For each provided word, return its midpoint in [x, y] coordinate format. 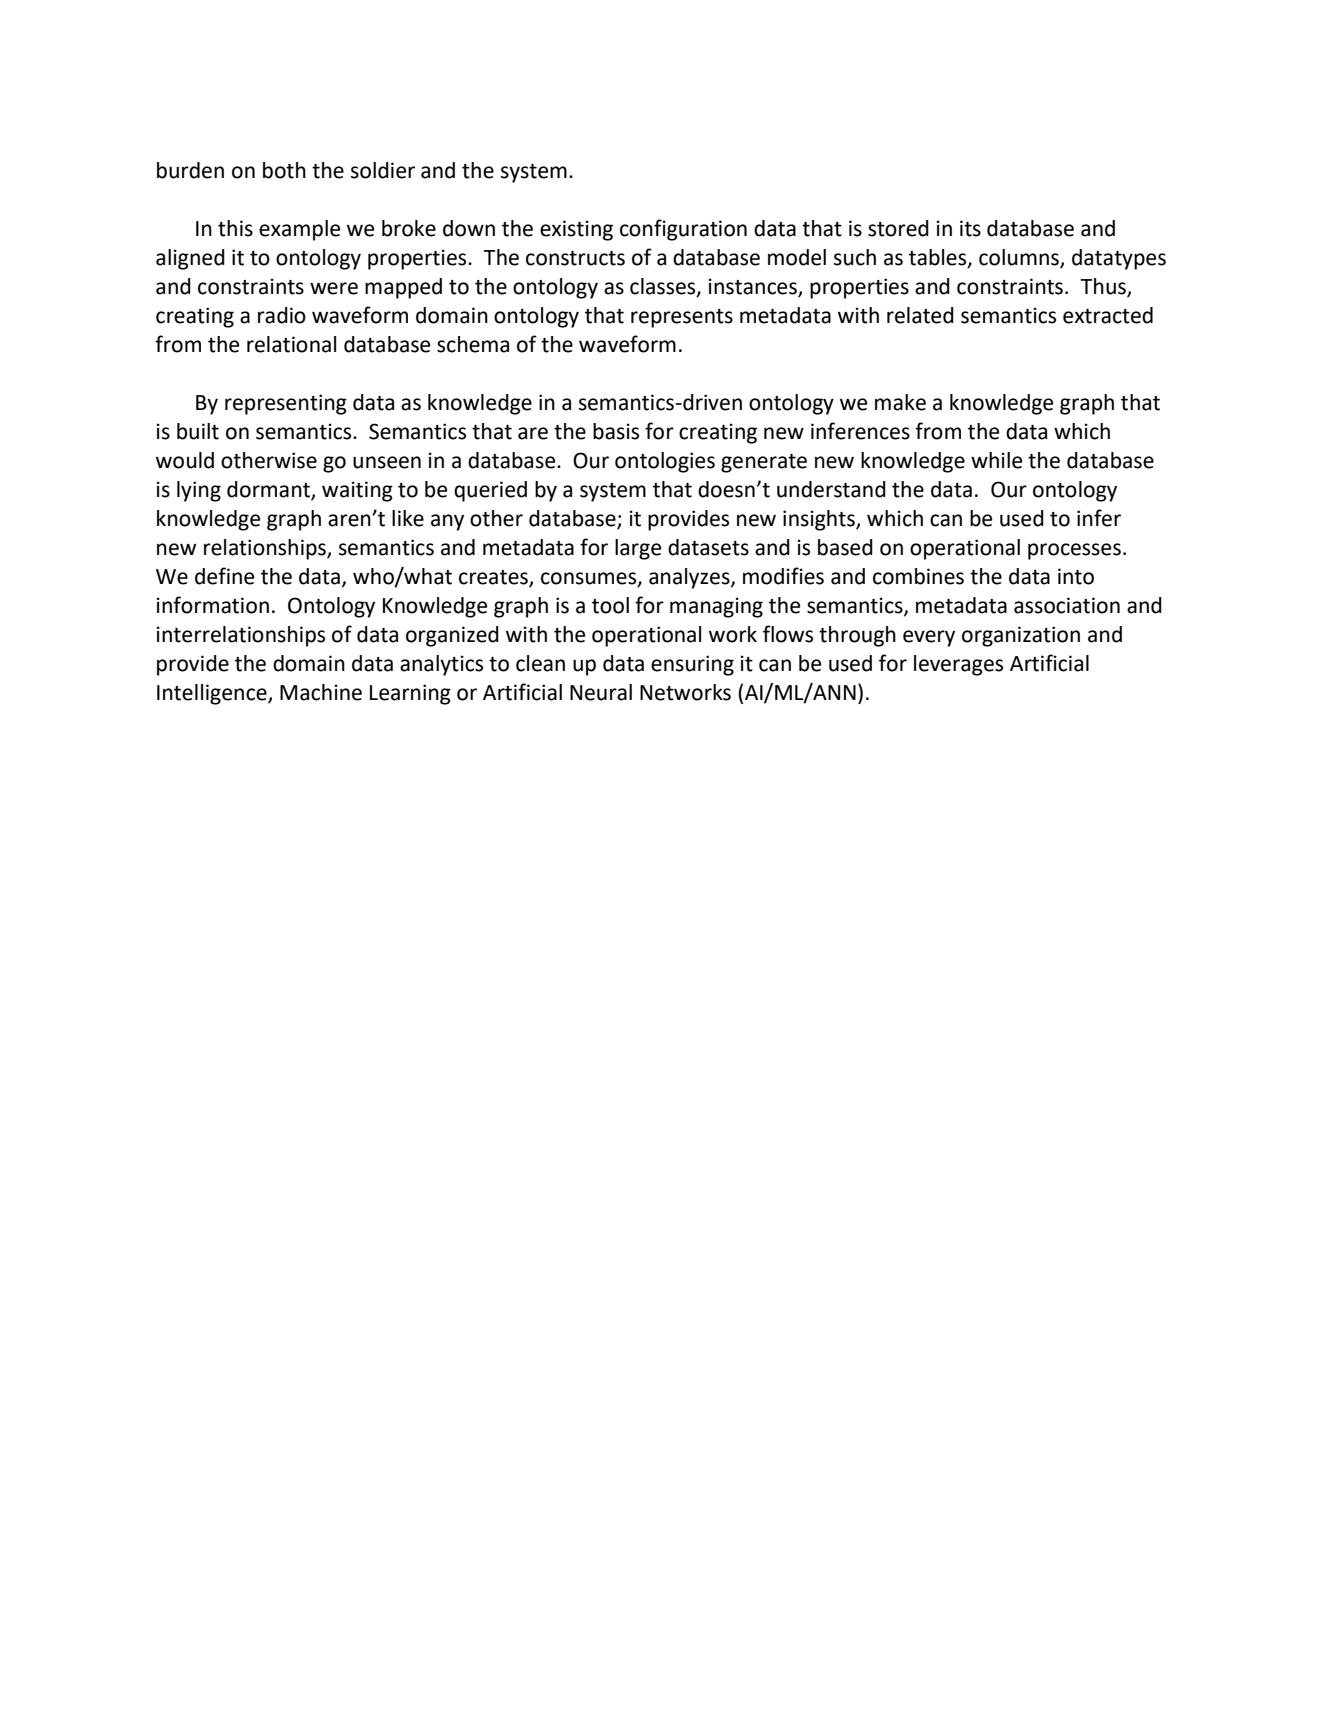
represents [682, 318]
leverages [958, 665]
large [638, 549]
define [224, 576]
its [970, 228]
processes [1074, 551]
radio [282, 315]
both [284, 170]
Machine [321, 692]
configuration [683, 230]
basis [616, 431]
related [920, 315]
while [996, 460]
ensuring [692, 665]
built [198, 431]
